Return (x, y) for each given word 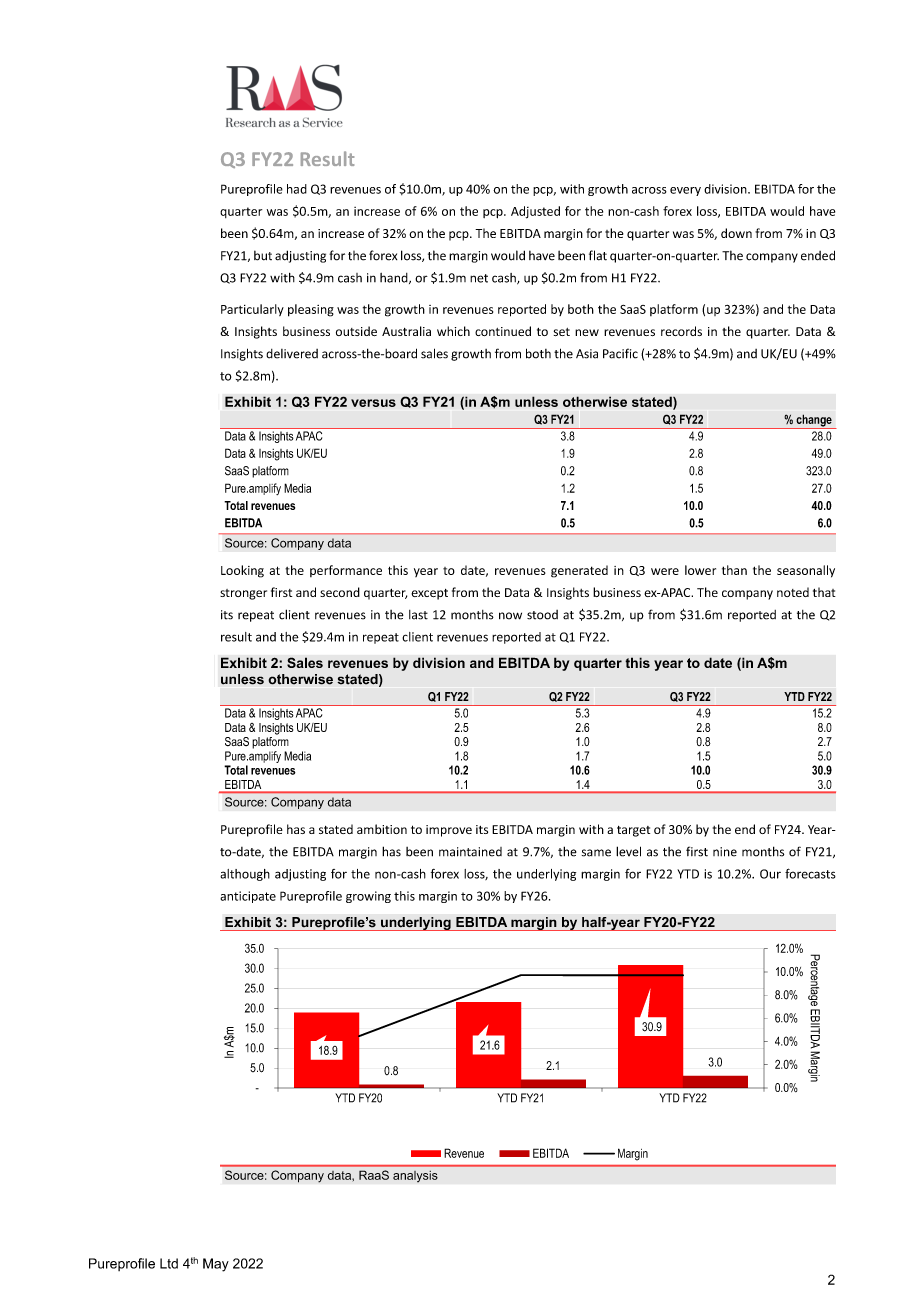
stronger (243, 594)
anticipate (248, 897)
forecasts (810, 873)
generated (579, 571)
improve (449, 831)
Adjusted (535, 212)
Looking (242, 571)
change (814, 421)
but (263, 255)
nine (725, 852)
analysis (415, 1176)
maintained (470, 852)
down (736, 233)
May (216, 1265)
